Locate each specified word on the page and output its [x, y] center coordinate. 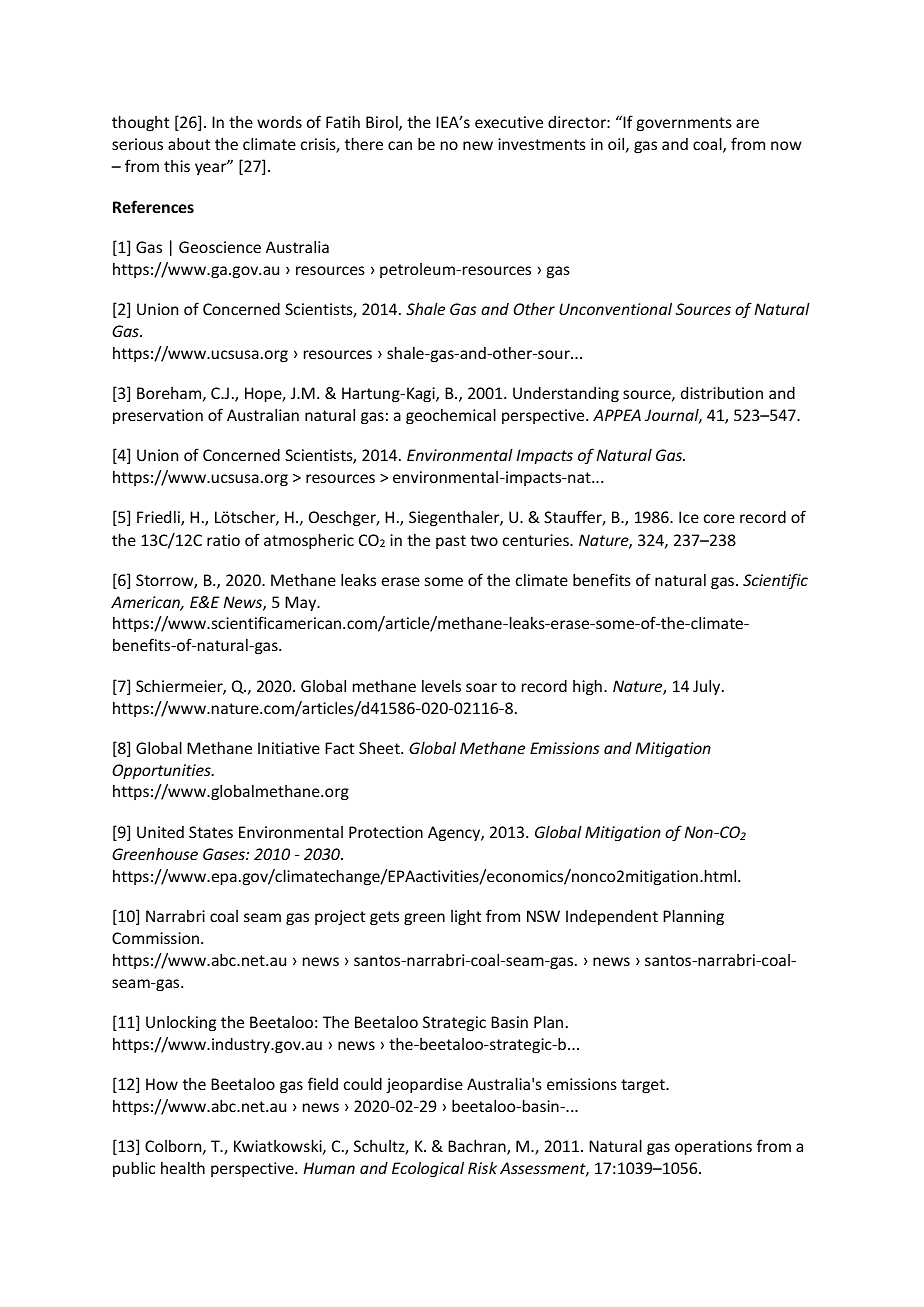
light [466, 917]
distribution [722, 392]
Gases [225, 854]
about [189, 143]
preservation [158, 416]
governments [684, 124]
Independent [612, 917]
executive [509, 122]
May [302, 603]
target [644, 1086]
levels [441, 686]
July [708, 687]
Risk [482, 1167]
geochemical [451, 416]
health [183, 1167]
